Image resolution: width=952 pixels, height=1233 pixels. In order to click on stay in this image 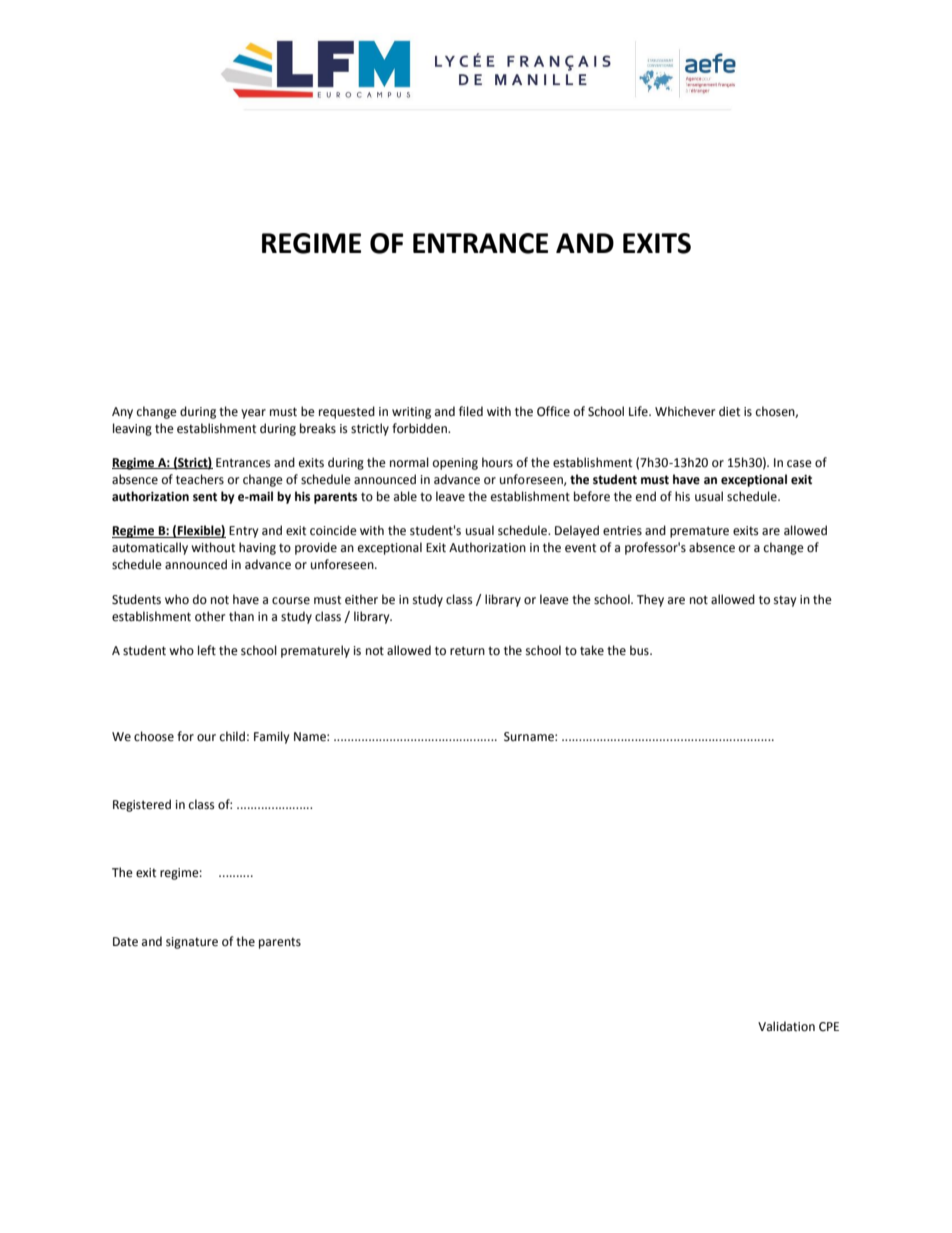, I will do `click(785, 601)`.
